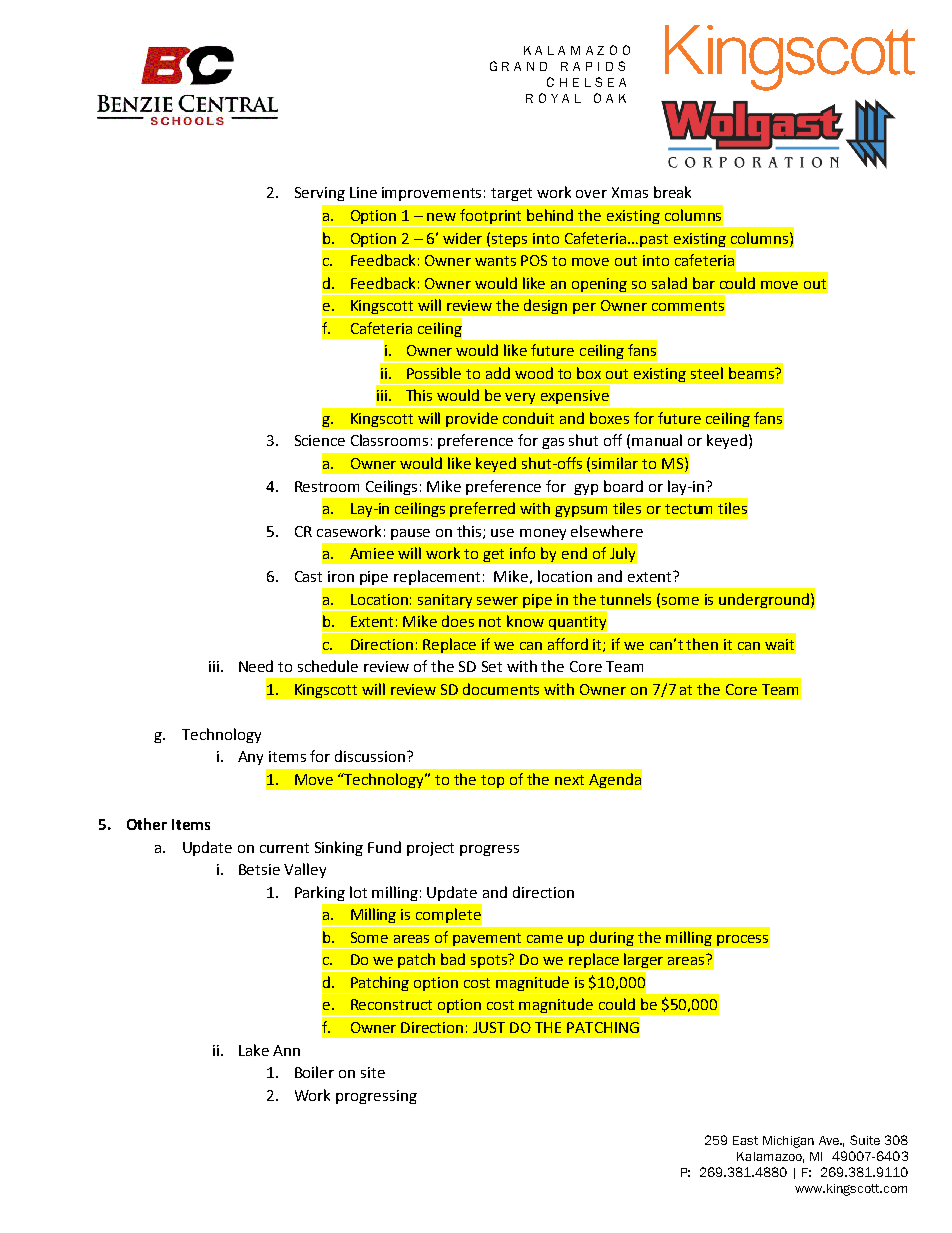 This document has height=1233, width=952. I want to click on break, so click(672, 192).
